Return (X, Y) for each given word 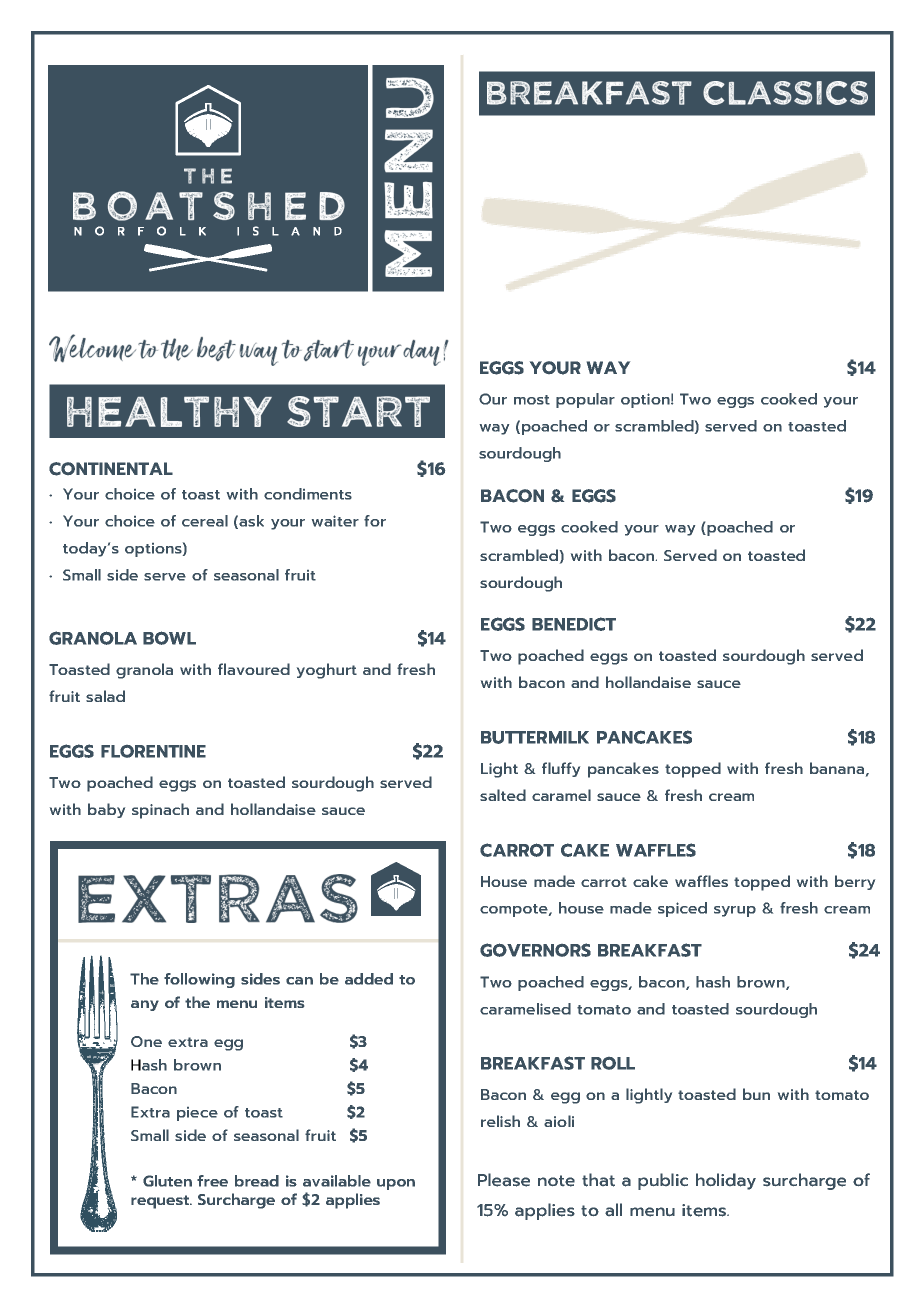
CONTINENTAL (111, 469)
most (532, 400)
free (212, 1181)
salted (503, 795)
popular (585, 400)
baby (106, 810)
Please (504, 1180)
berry (855, 882)
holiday (726, 1181)
